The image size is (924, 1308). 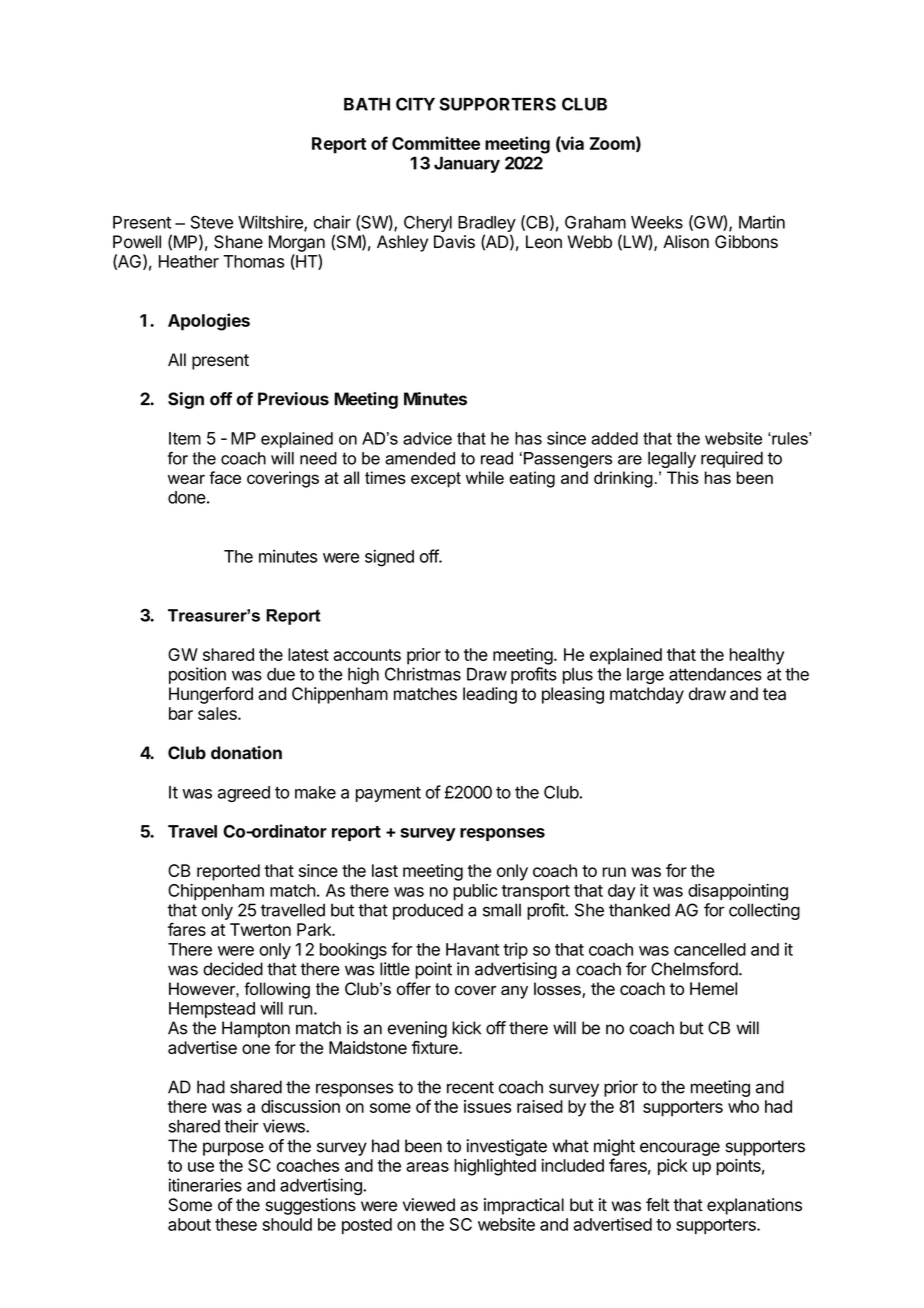 What do you see at coordinates (197, 675) in the screenshot?
I see `position` at bounding box center [197, 675].
